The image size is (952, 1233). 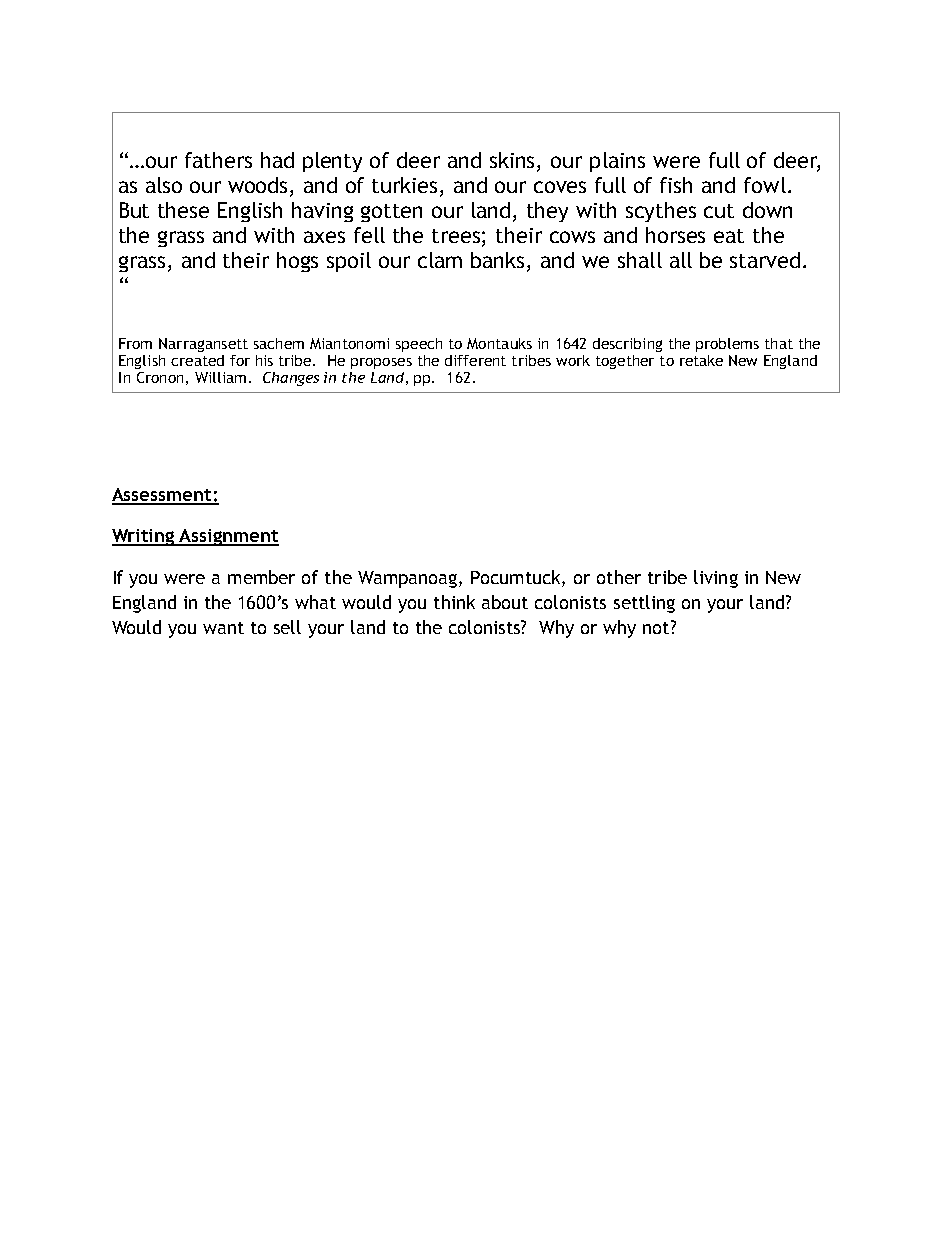 I want to click on think, so click(x=454, y=602).
